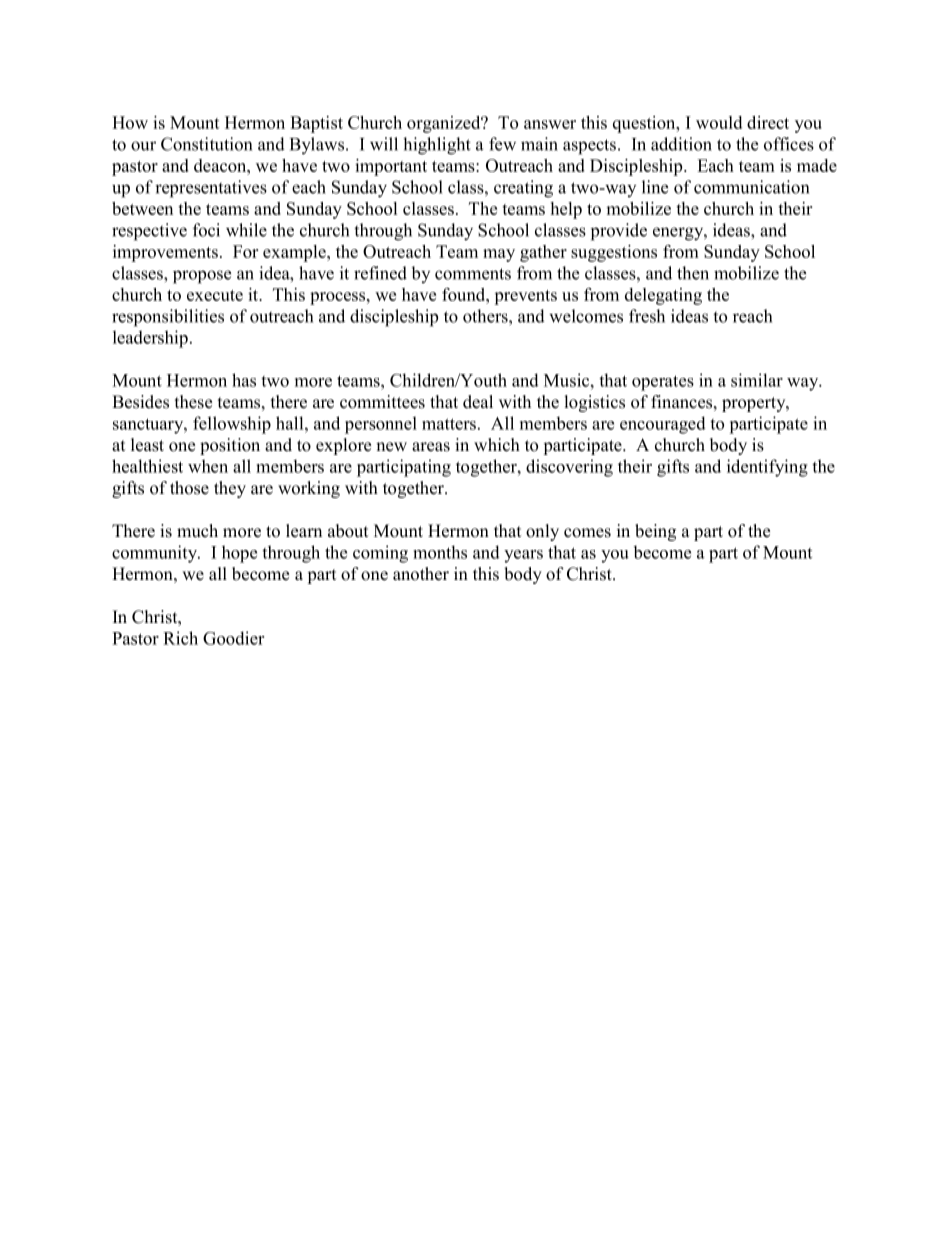 The height and width of the image is (1233, 952). I want to click on few, so click(502, 144).
